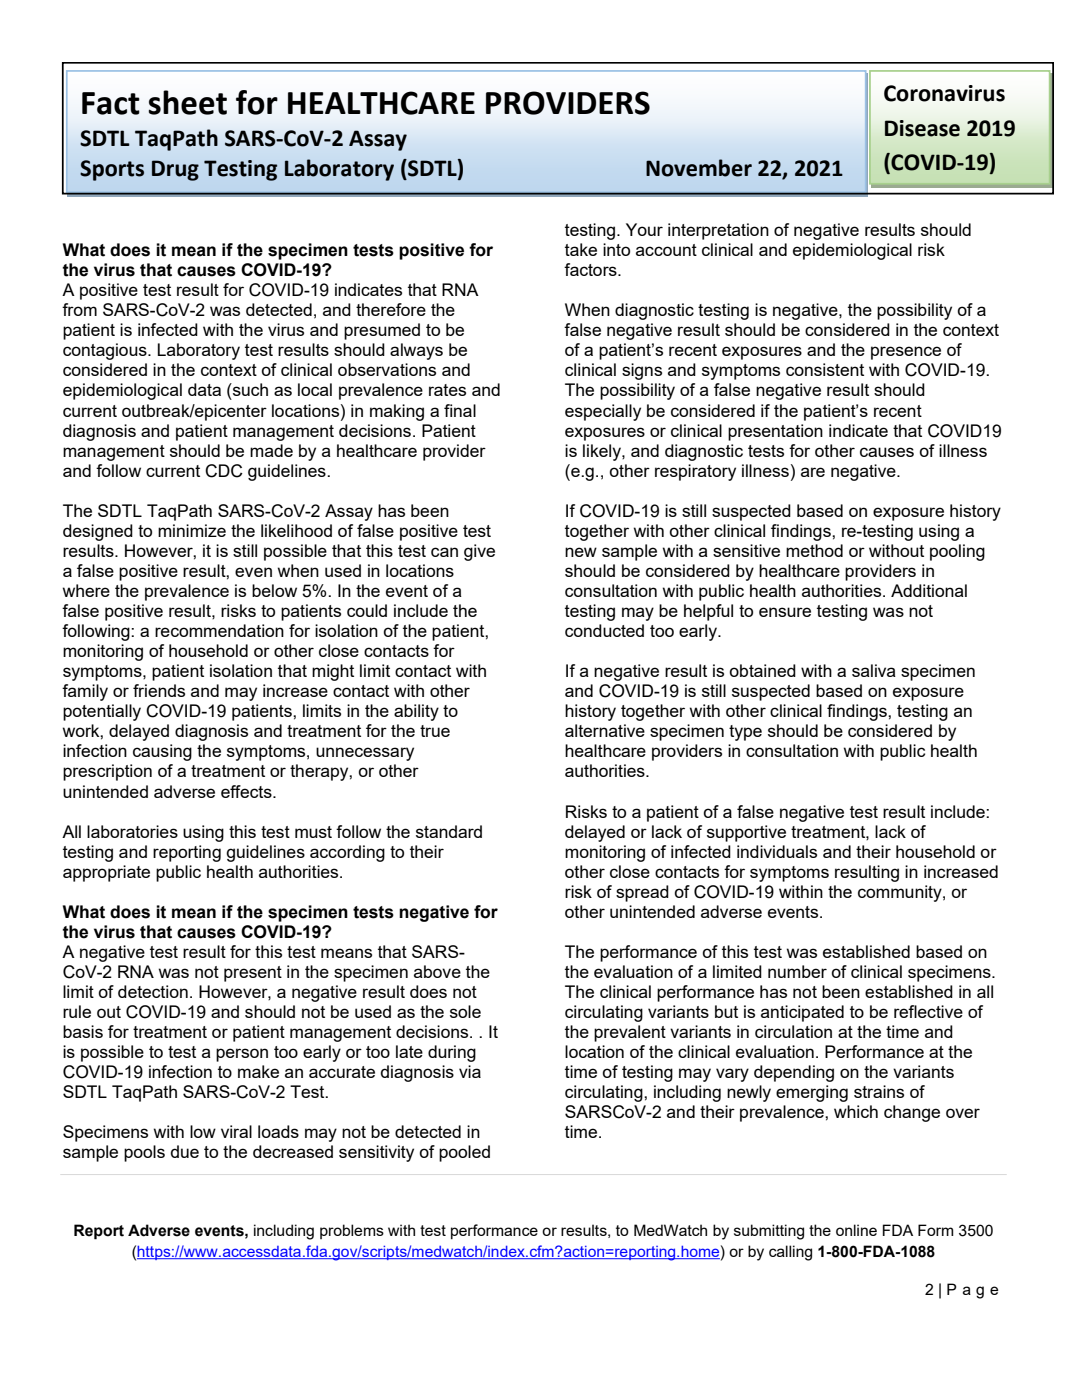 The image size is (1067, 1381). Describe the element at coordinates (192, 530) in the screenshot. I see `minimize` at that location.
